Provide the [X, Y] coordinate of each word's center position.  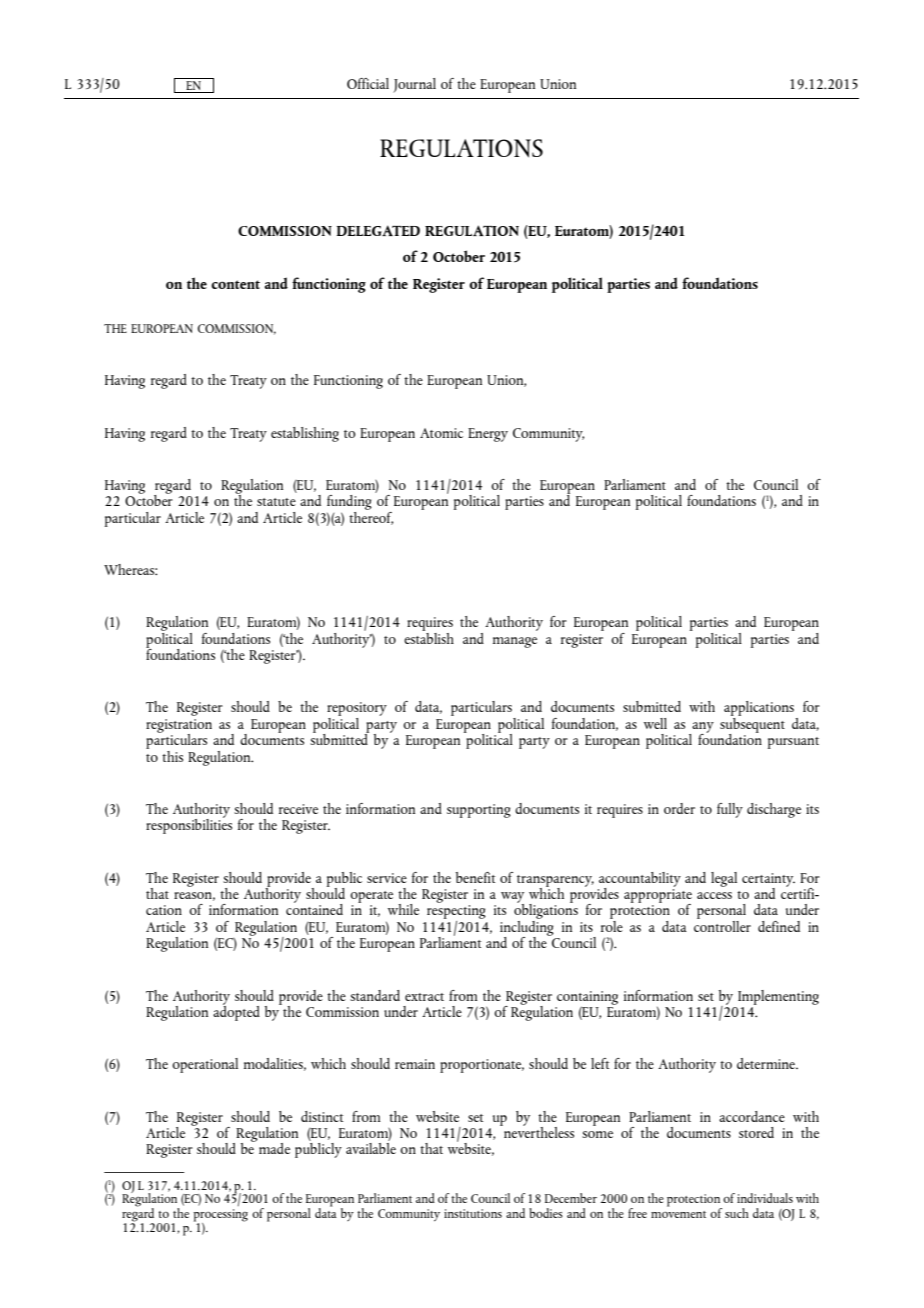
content [235, 284]
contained [314, 908]
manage [515, 642]
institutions [473, 1213]
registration [179, 727]
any [703, 728]
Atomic [441, 433]
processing [220, 1216]
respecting [456, 913]
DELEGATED [378, 230]
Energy [488, 435]
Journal [414, 85]
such [737, 1213]
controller [722, 925]
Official [368, 83]
